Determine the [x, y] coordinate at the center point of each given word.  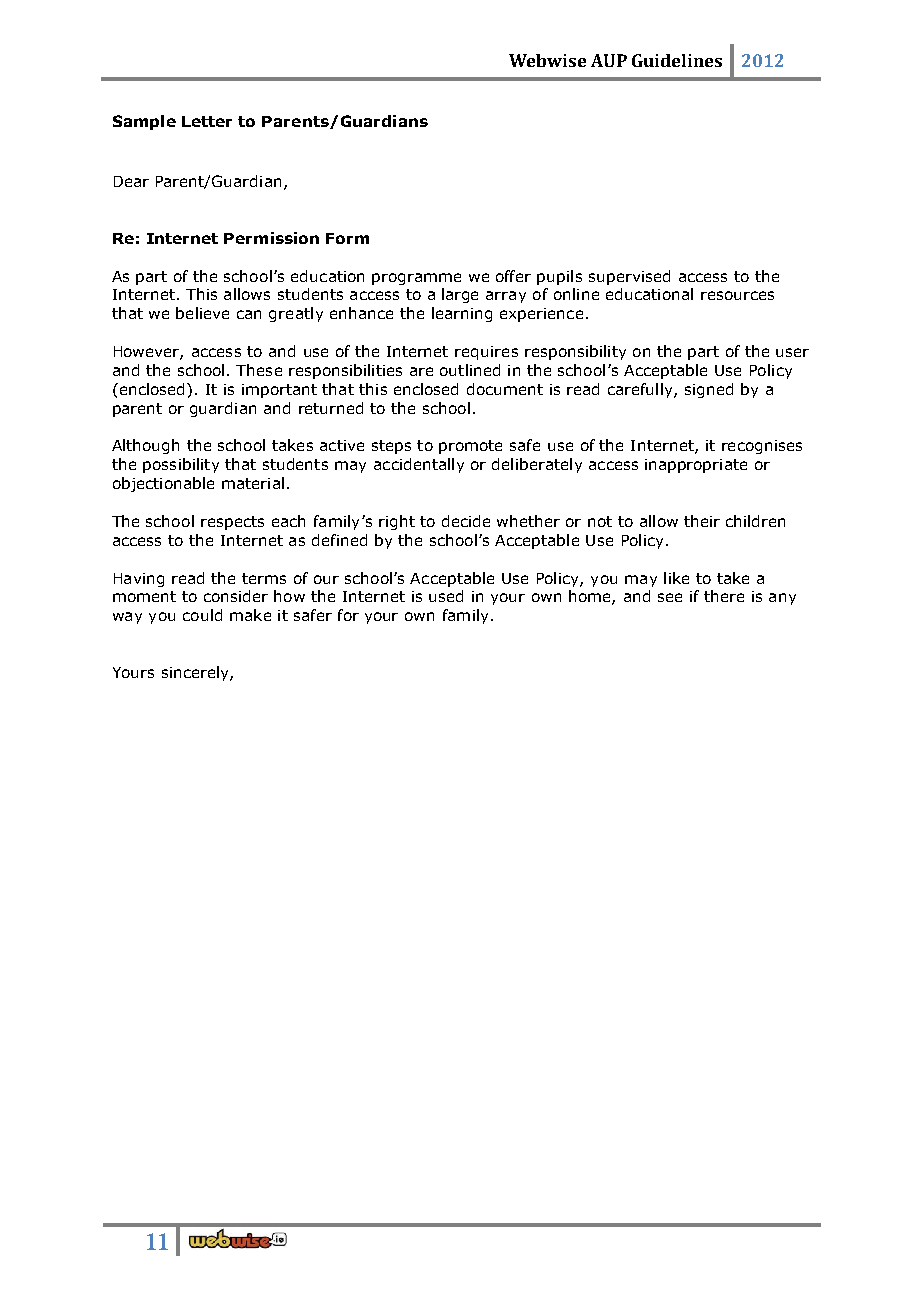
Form [347, 238]
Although [145, 446]
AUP [609, 60]
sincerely [196, 673]
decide [466, 521]
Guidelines [677, 60]
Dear [131, 181]
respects [232, 523]
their [702, 521]
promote [470, 447]
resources [737, 295]
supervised [629, 277]
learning [462, 314]
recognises [762, 447]
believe [202, 313]
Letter [207, 121]
